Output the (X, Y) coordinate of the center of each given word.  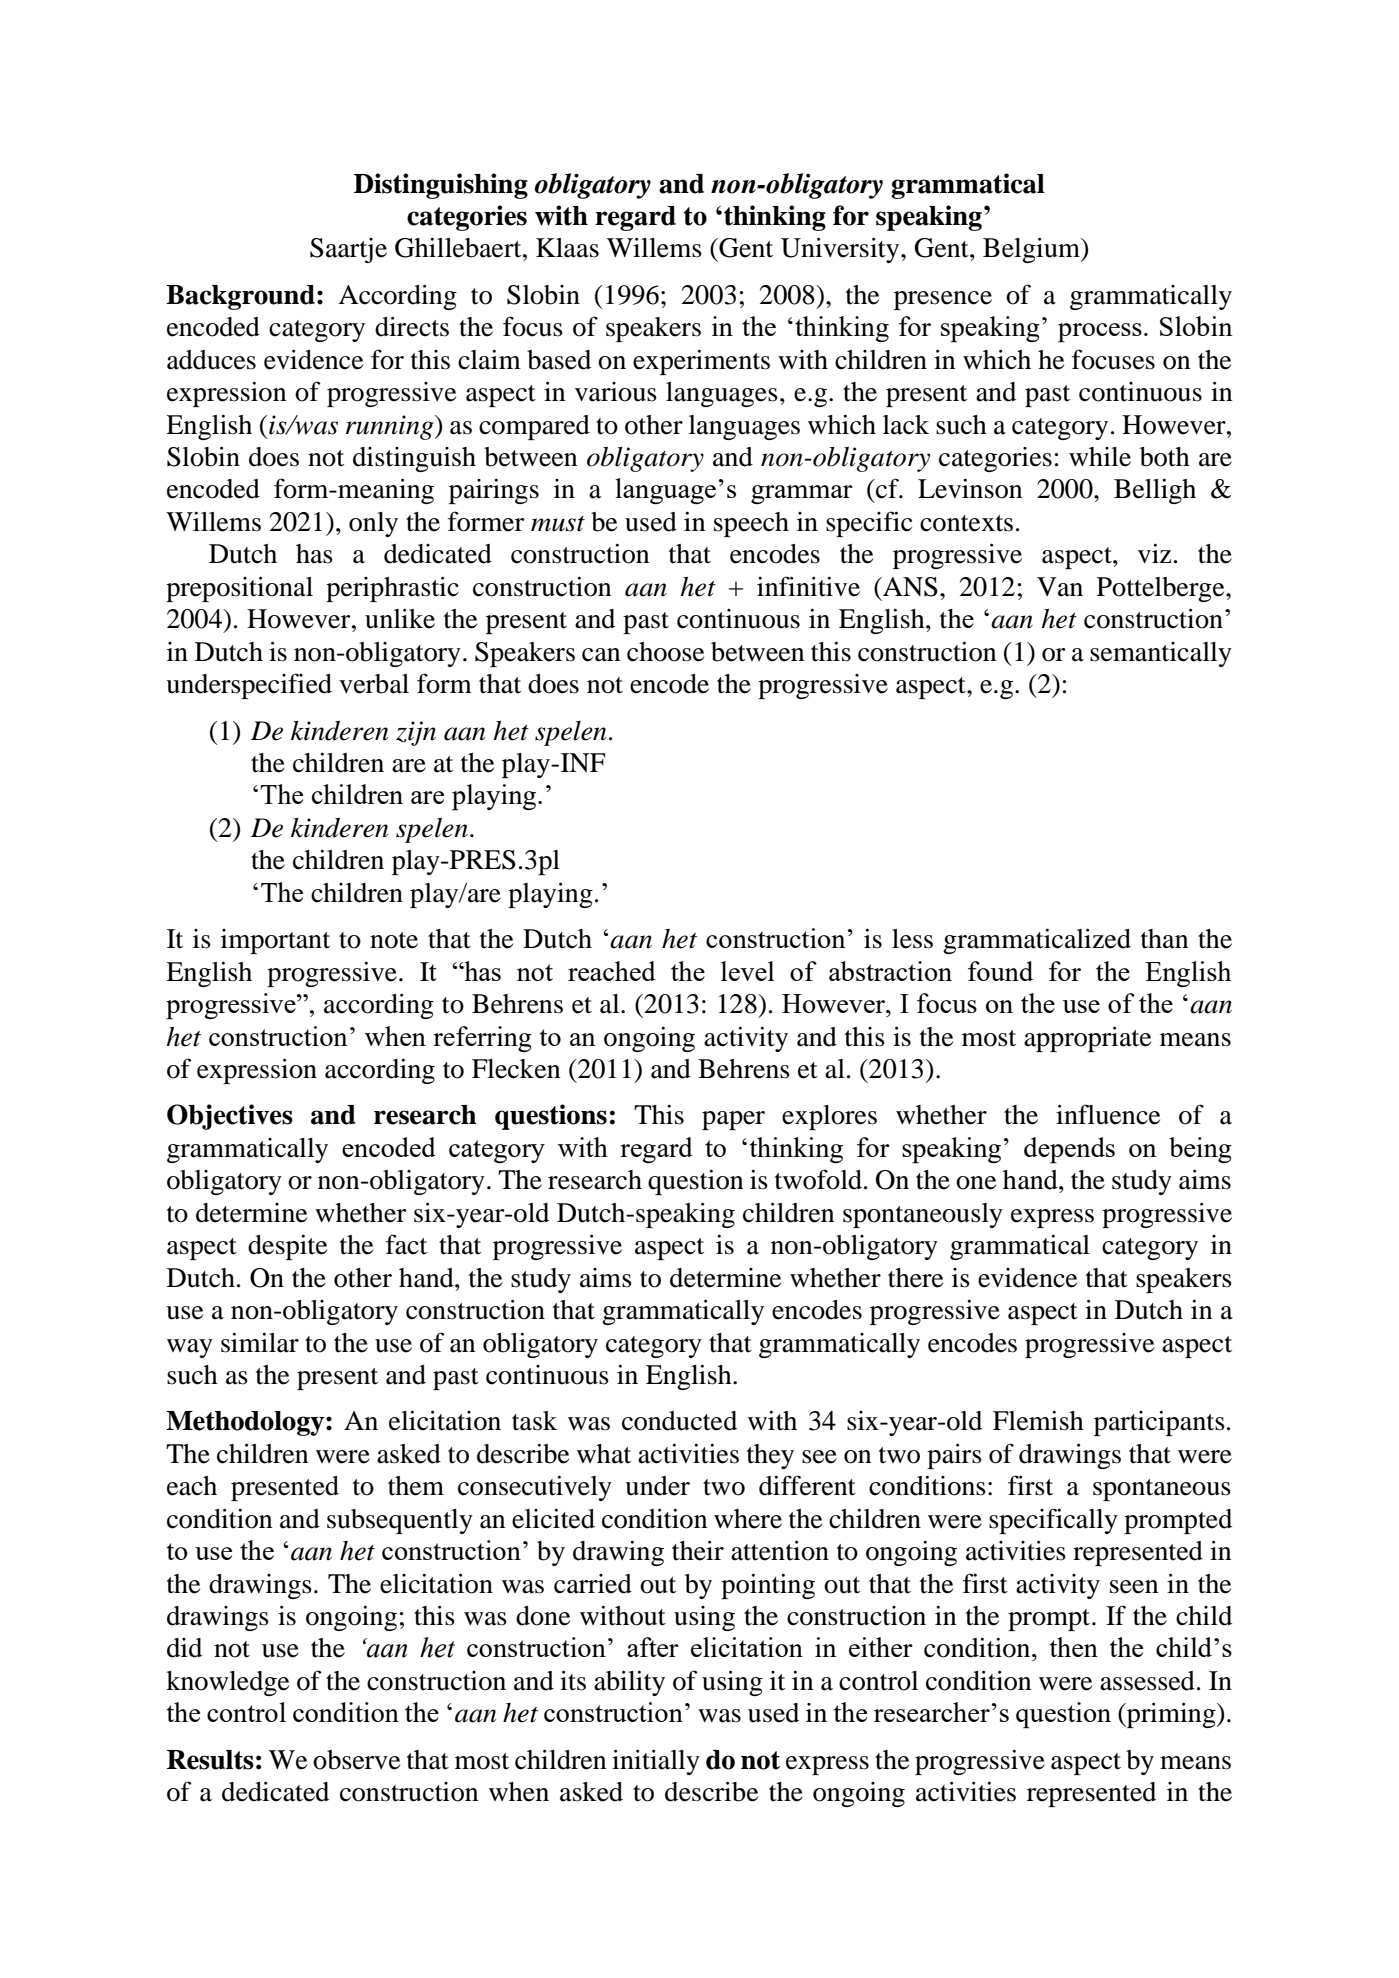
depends (1069, 1150)
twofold (818, 1179)
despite (287, 1247)
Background (240, 297)
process (1100, 333)
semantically (1161, 654)
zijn (416, 733)
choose (665, 652)
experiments (701, 362)
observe (356, 1760)
